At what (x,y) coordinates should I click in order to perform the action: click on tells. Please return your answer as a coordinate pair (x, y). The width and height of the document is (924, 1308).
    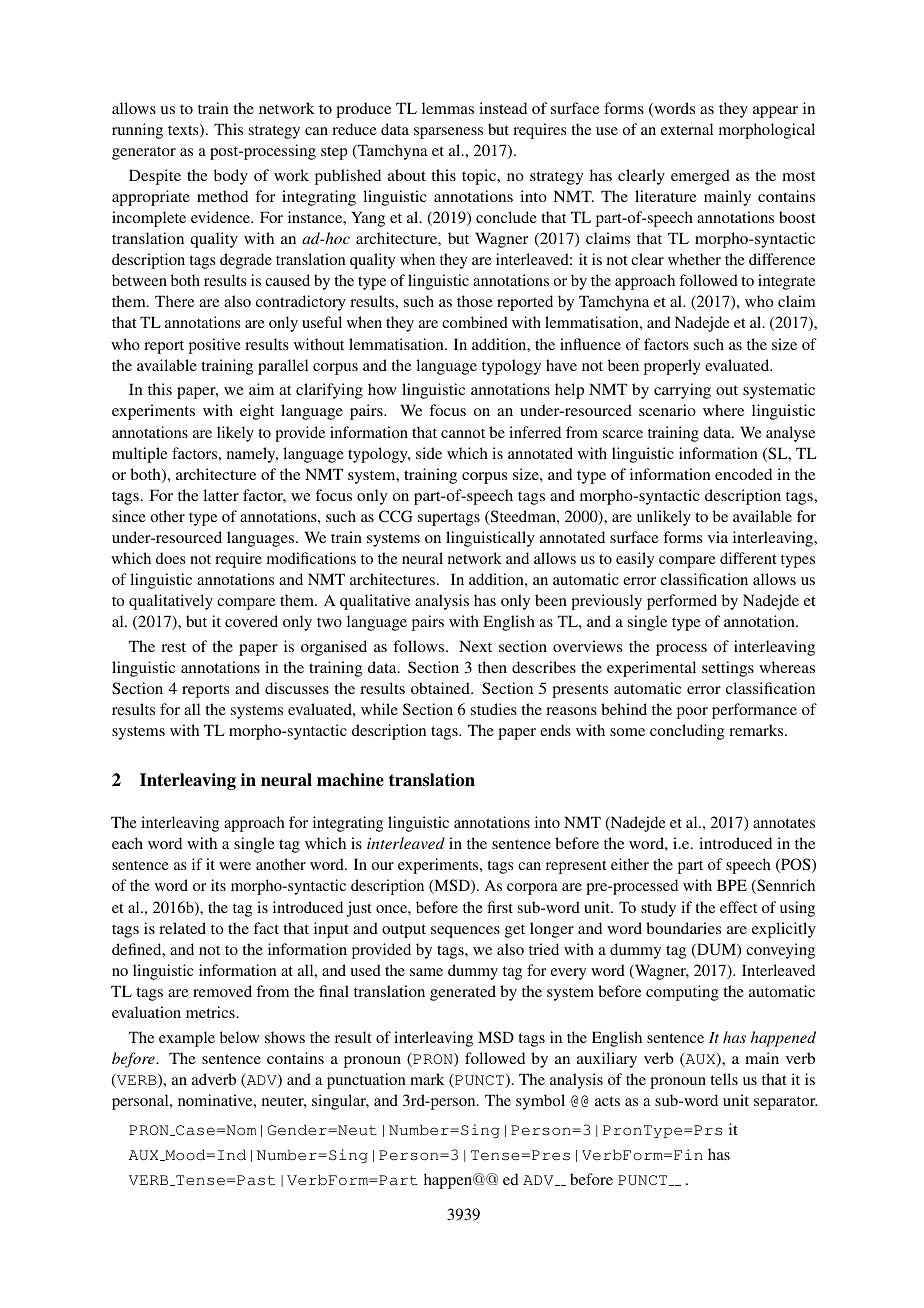
    Looking at the image, I should click on (724, 1079).
